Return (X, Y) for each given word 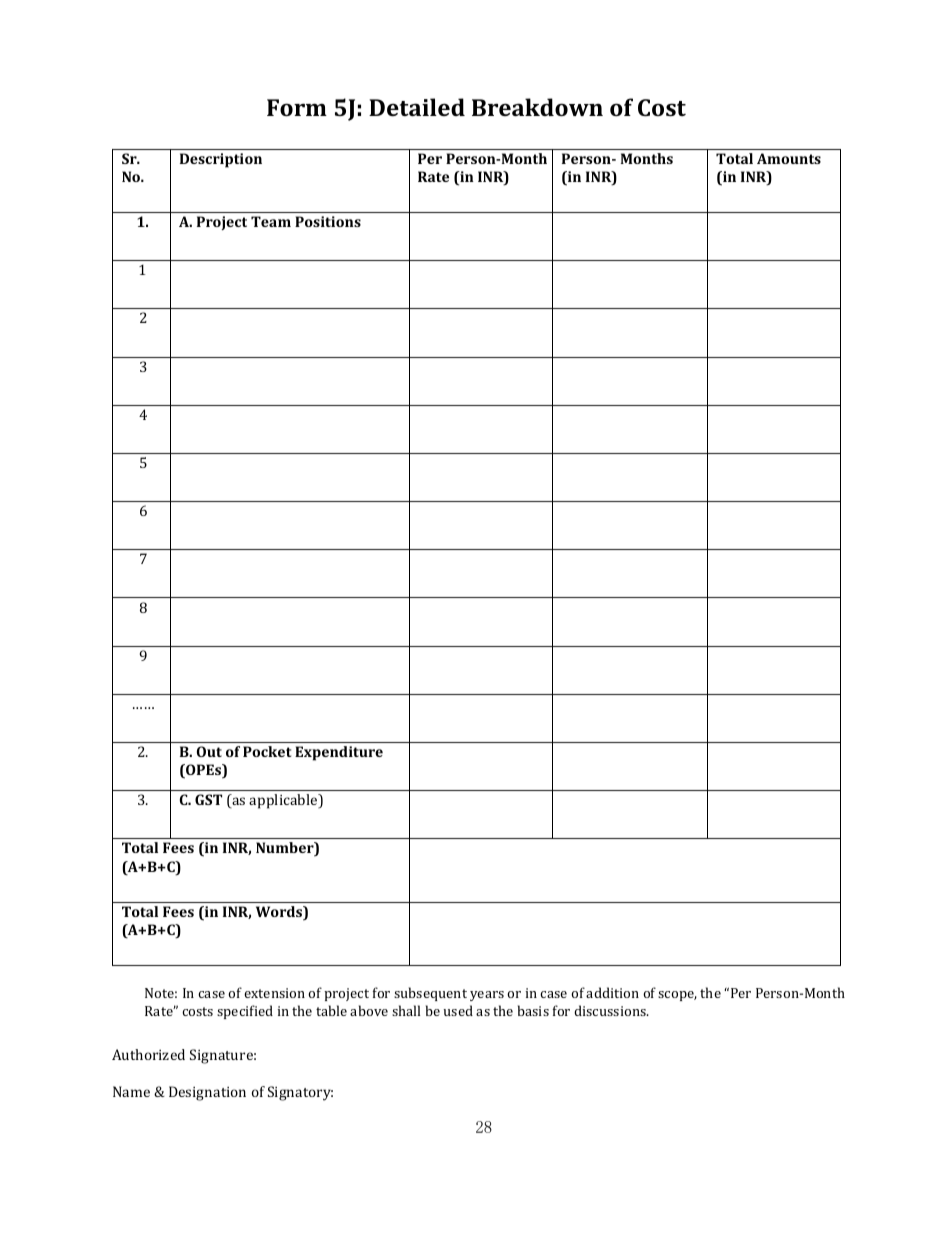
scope (677, 996)
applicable (284, 801)
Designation (207, 1093)
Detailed (417, 107)
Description (221, 160)
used (458, 1010)
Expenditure (339, 753)
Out (209, 751)
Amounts (789, 158)
